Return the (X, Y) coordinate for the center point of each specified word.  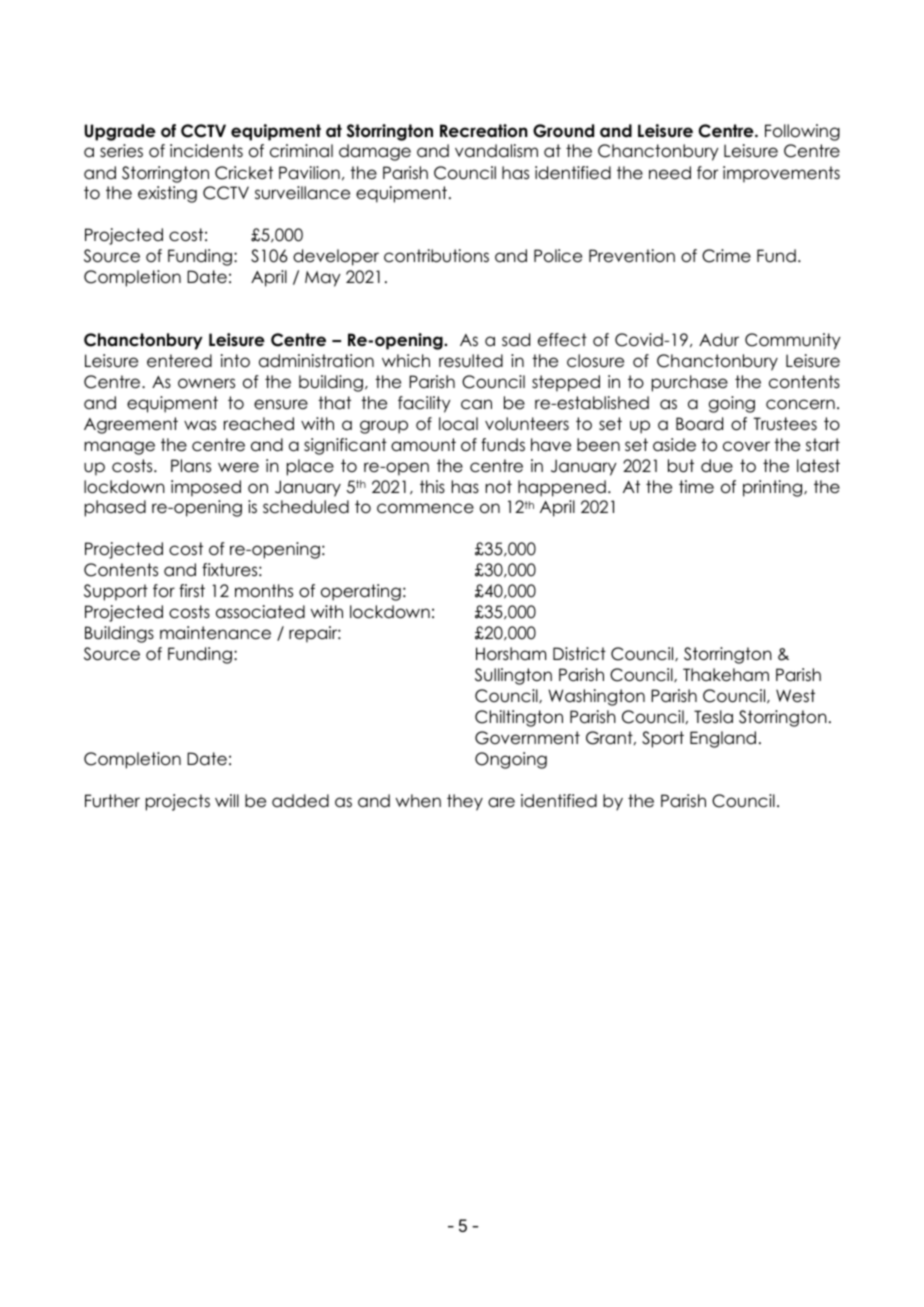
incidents (206, 151)
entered (179, 361)
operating (361, 592)
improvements (781, 174)
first (192, 590)
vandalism (496, 151)
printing (774, 488)
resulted (471, 361)
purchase (690, 383)
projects (178, 802)
